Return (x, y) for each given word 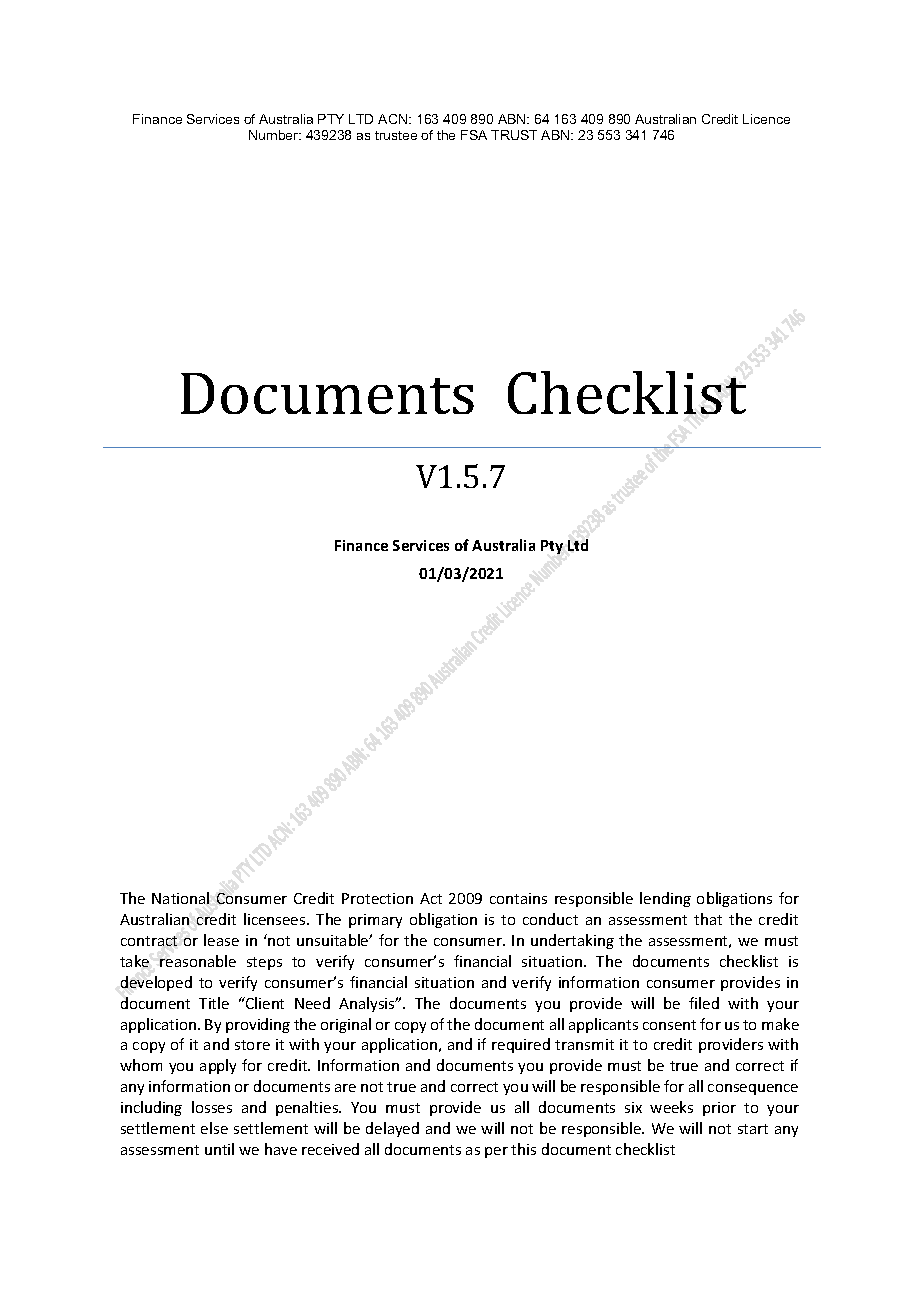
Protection (377, 898)
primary (375, 921)
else (214, 1128)
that (708, 919)
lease (221, 940)
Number (275, 135)
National (180, 898)
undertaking (572, 941)
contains (518, 898)
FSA (474, 135)
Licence (766, 119)
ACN (394, 119)
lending (665, 899)
